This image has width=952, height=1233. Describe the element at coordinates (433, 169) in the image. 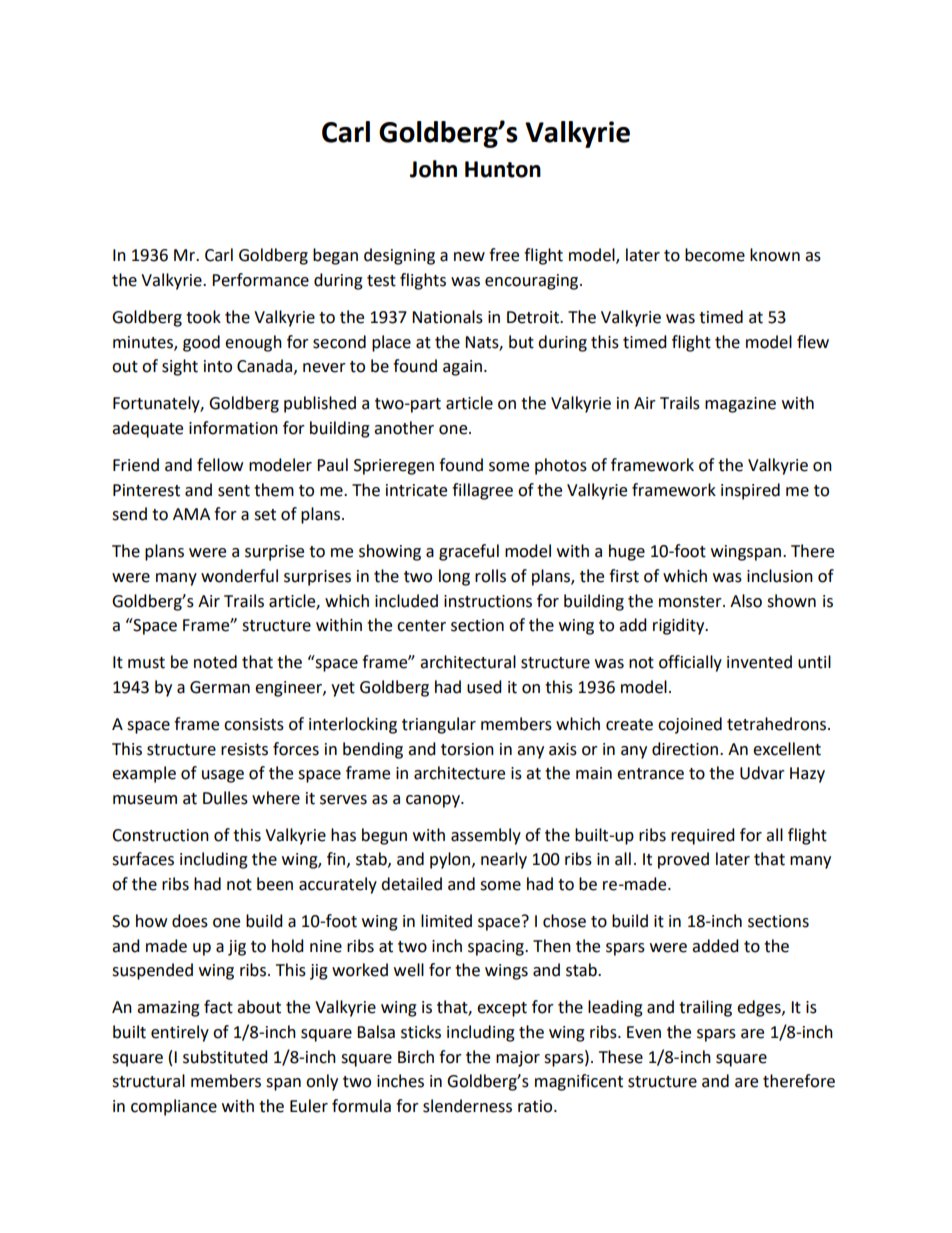

I see `John` at that location.
